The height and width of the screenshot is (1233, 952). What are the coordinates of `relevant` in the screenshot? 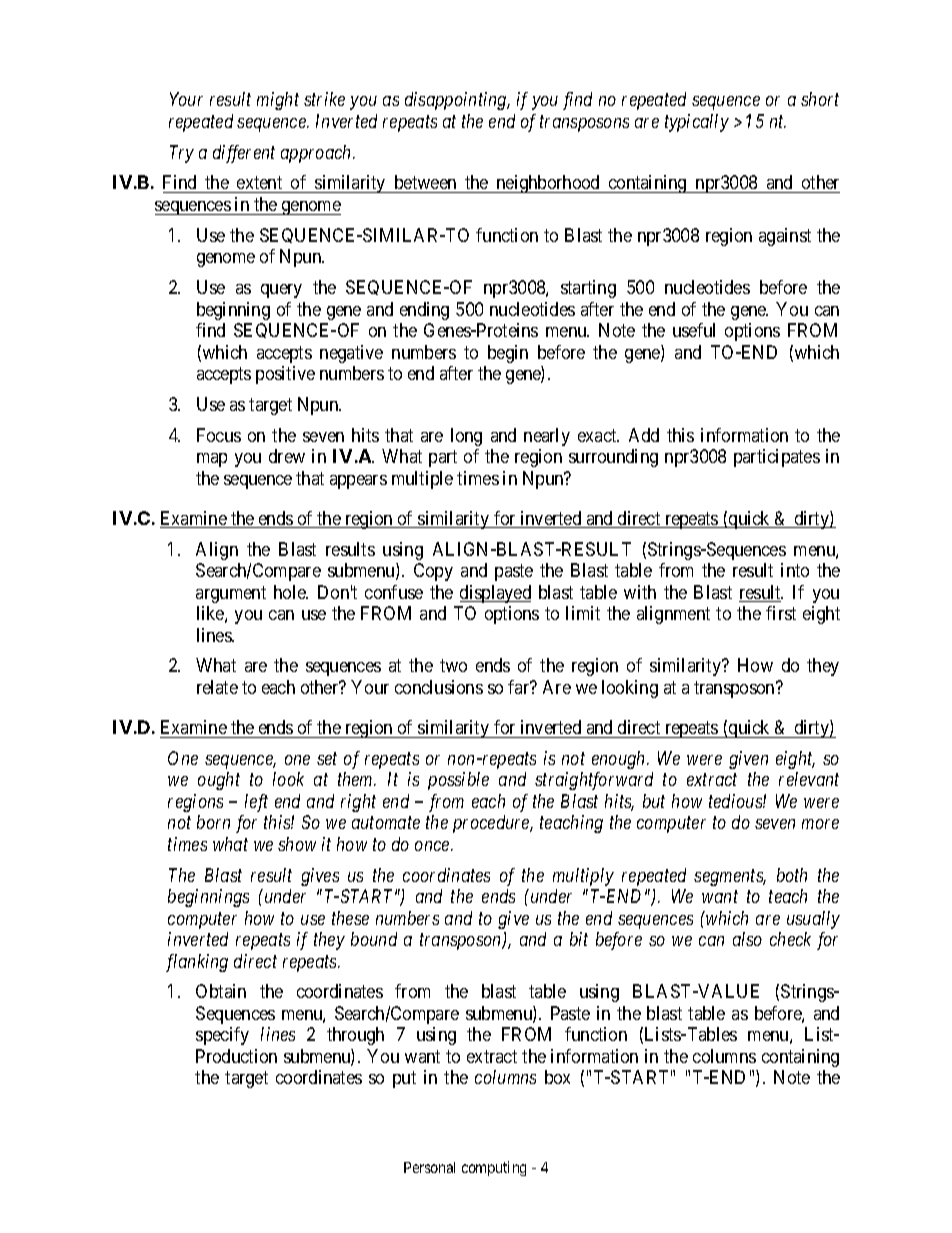 It's located at (809, 779).
